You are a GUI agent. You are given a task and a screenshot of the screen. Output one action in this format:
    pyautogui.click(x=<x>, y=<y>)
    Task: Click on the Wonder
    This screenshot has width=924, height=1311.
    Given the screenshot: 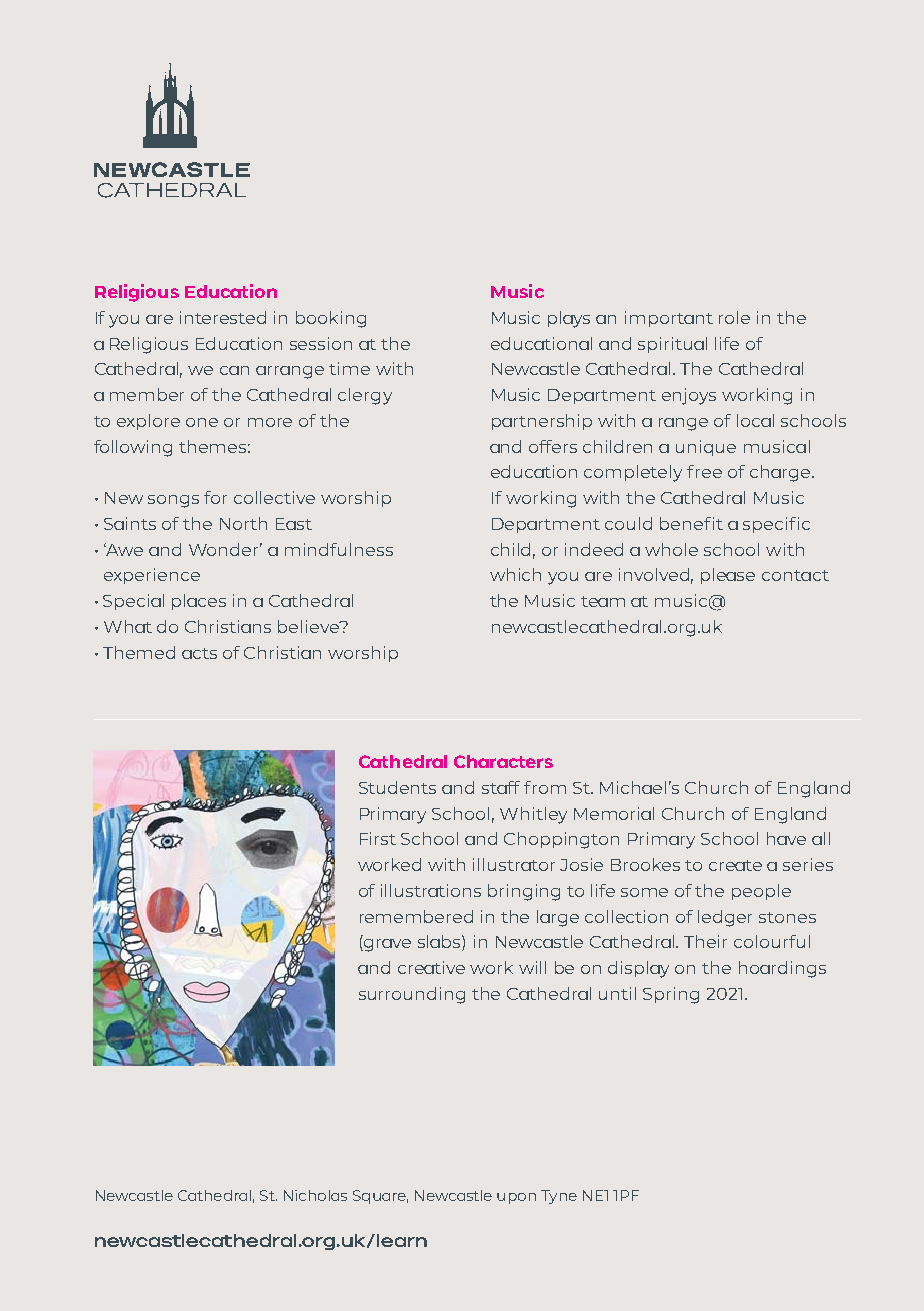 What is the action you would take?
    pyautogui.click(x=225, y=549)
